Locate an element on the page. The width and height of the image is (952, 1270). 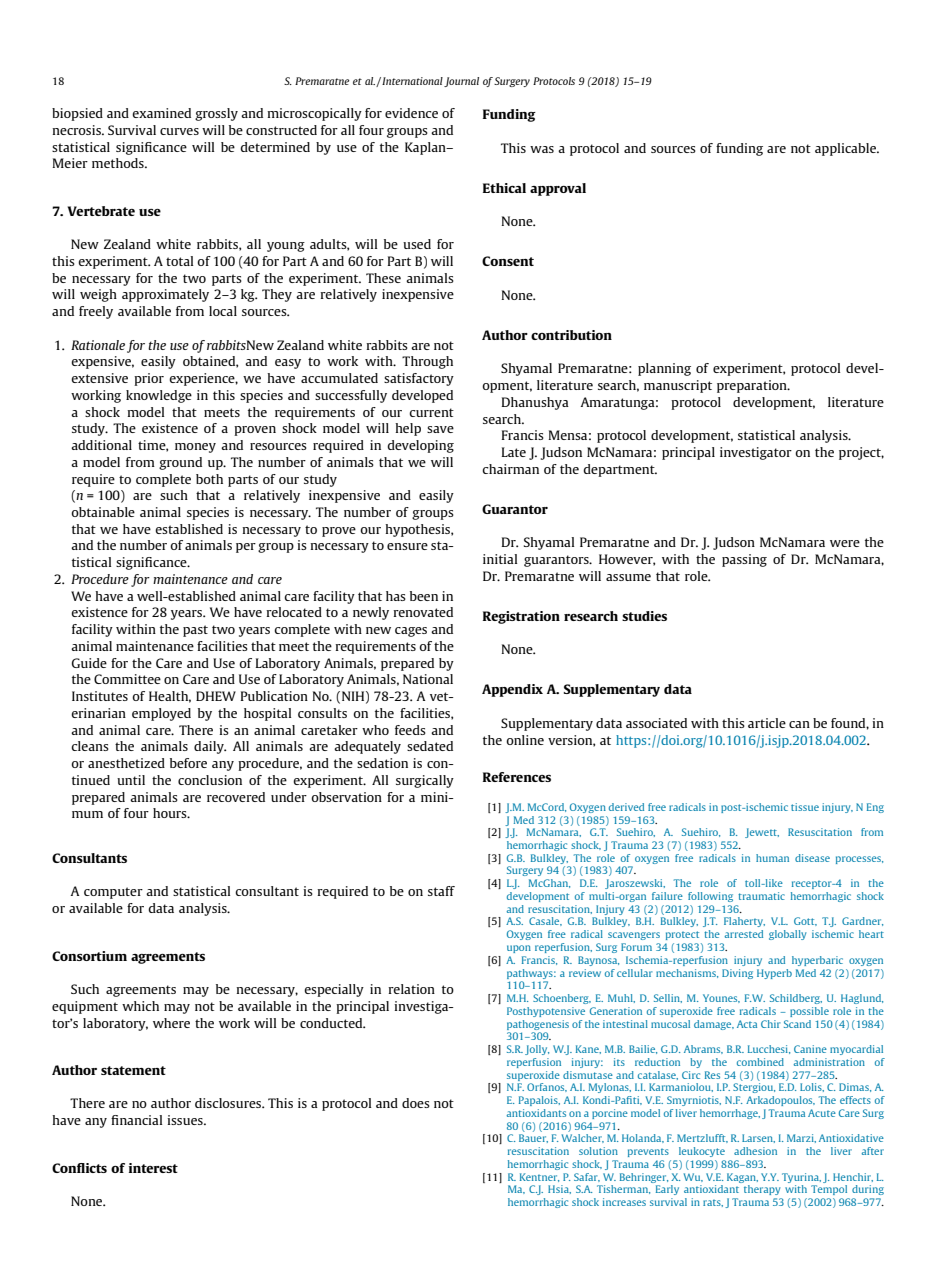
Journal is located at coordinates (461, 82).
